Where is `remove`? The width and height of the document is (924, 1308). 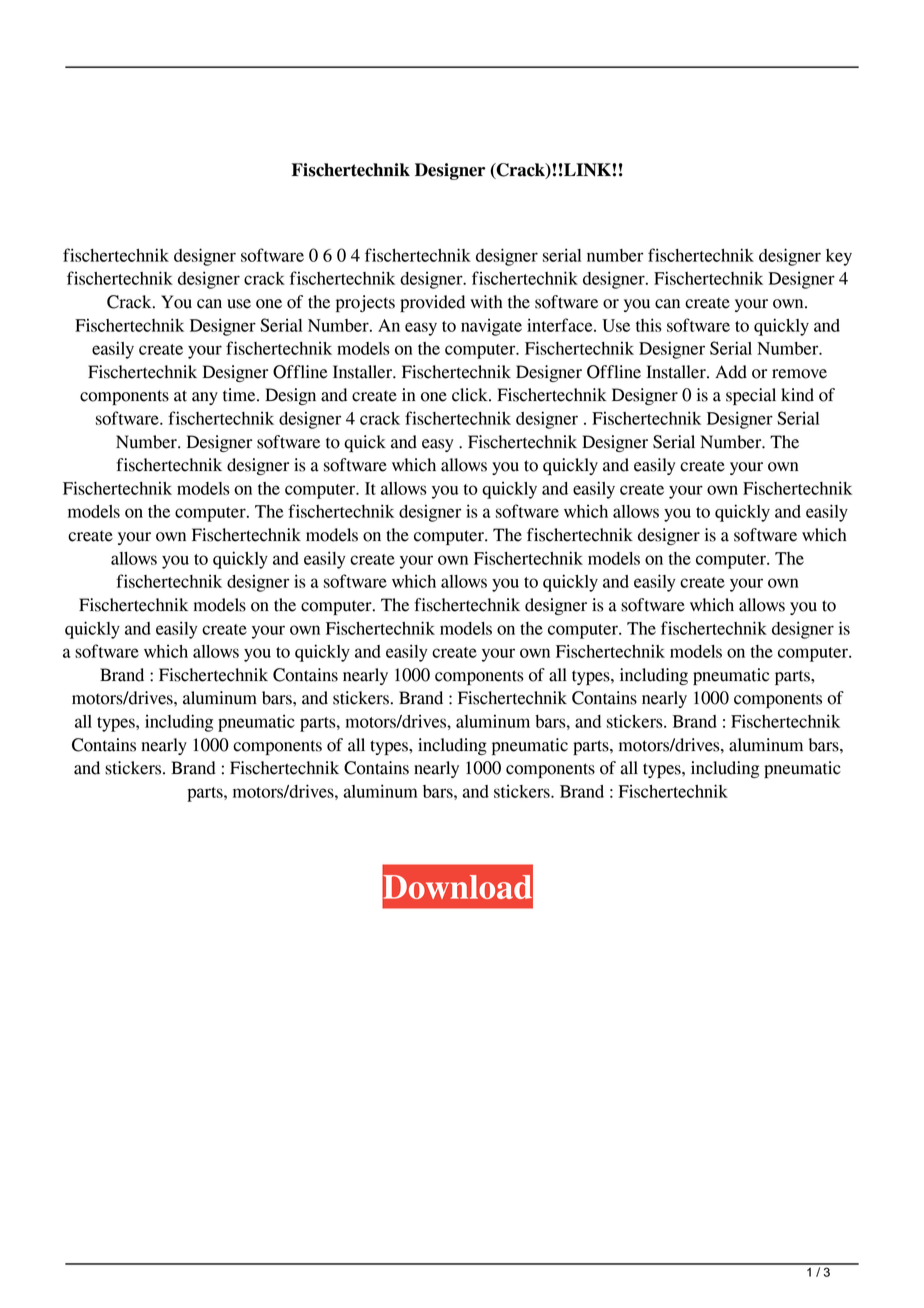
remove is located at coordinates (799, 374).
